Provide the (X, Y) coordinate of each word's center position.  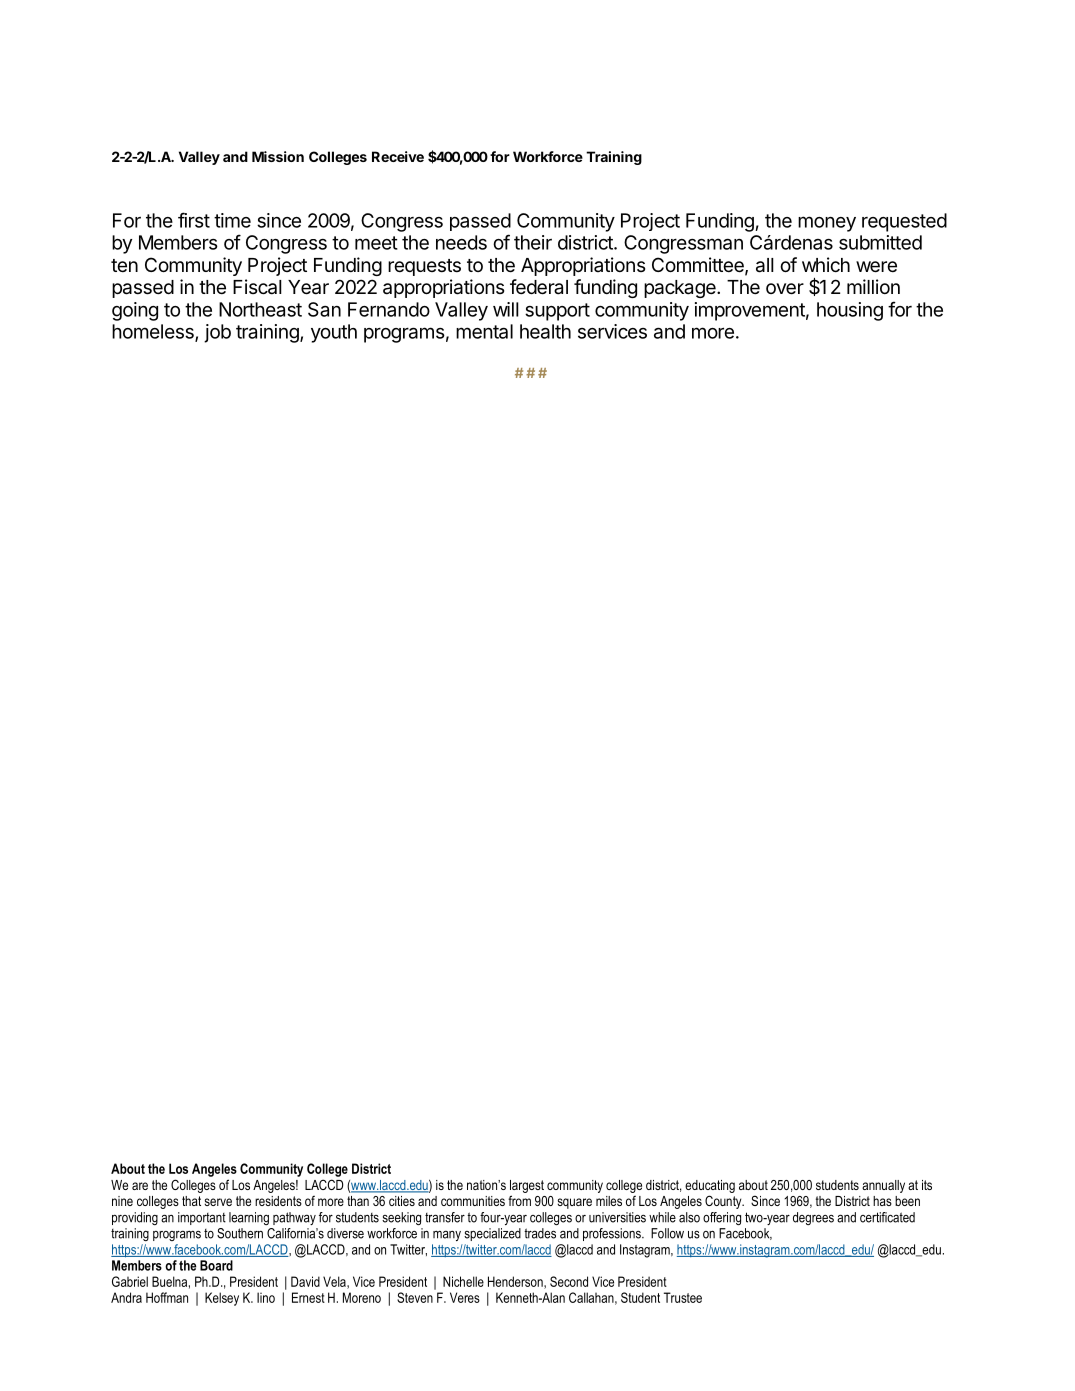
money (827, 224)
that (191, 1201)
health (545, 331)
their (533, 242)
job (217, 333)
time (232, 220)
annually (883, 1186)
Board (216, 1265)
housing (850, 311)
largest (527, 1186)
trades (540, 1233)
